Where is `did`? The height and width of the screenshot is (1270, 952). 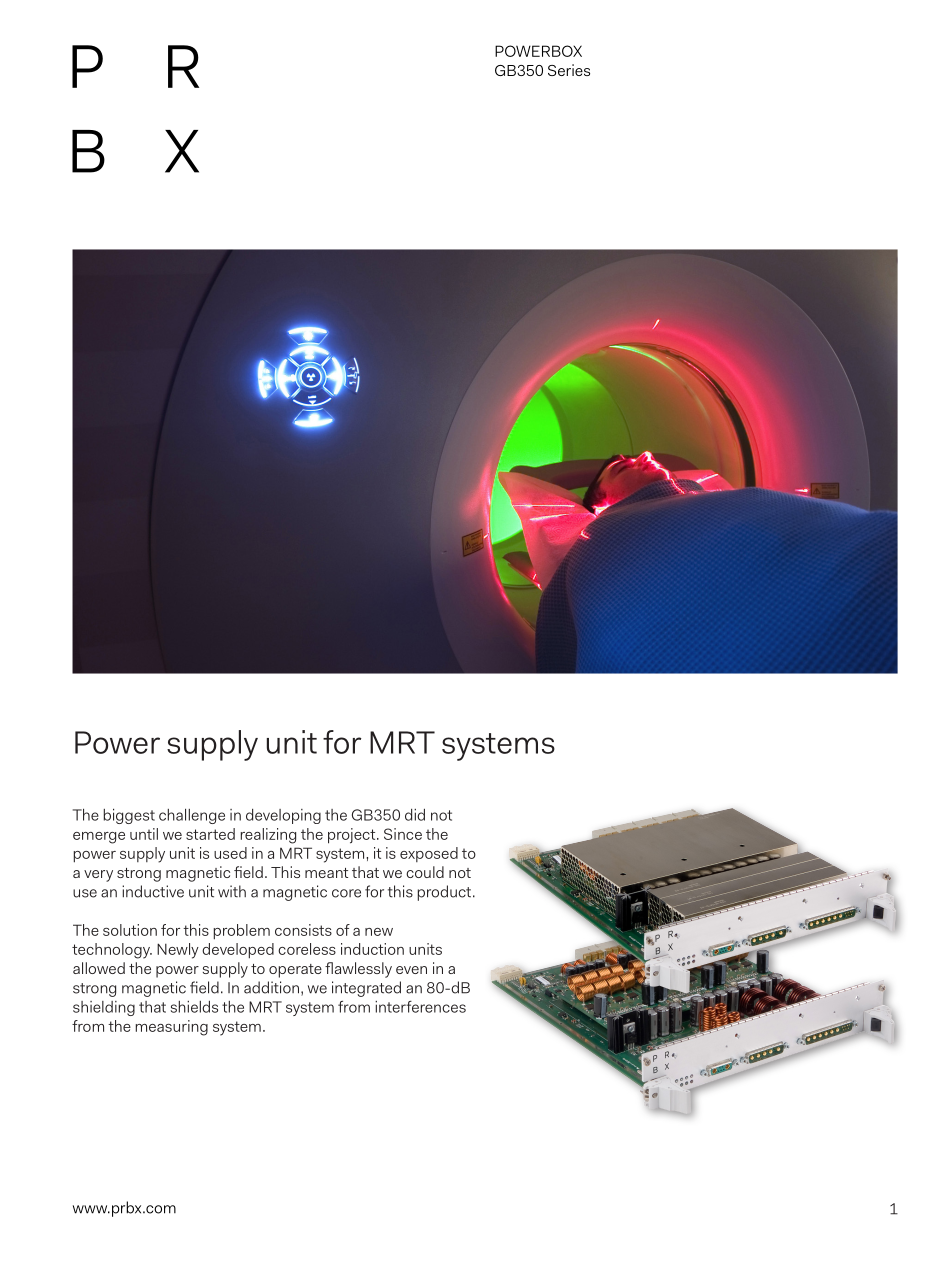
did is located at coordinates (415, 815).
